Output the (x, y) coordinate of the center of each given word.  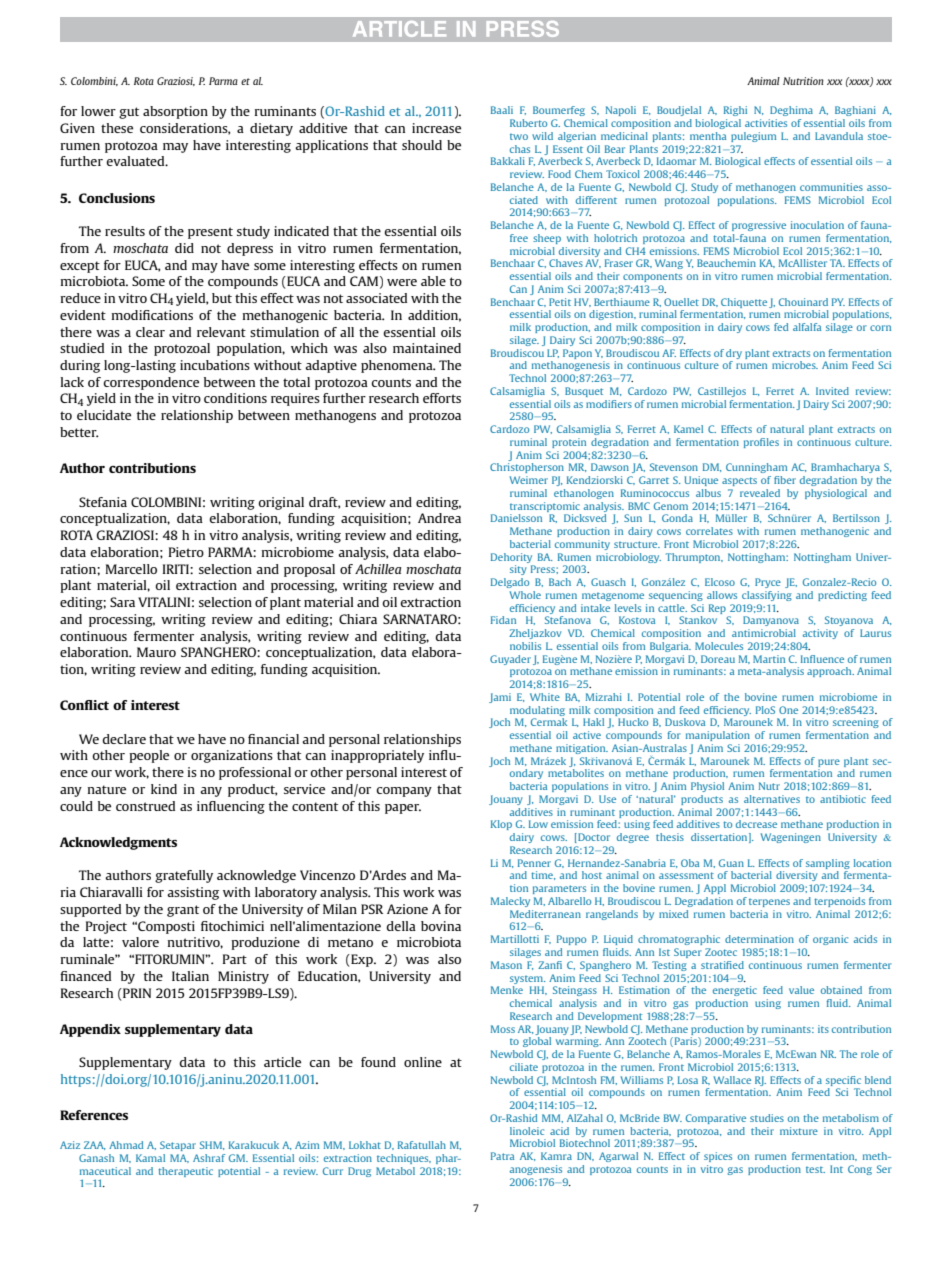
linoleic (527, 1131)
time (543, 875)
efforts (442, 398)
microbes (795, 365)
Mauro (156, 652)
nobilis (525, 646)
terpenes (769, 903)
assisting (193, 893)
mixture (799, 1131)
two (519, 137)
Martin (769, 659)
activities (766, 123)
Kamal (150, 1158)
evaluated (136, 161)
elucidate (104, 415)
